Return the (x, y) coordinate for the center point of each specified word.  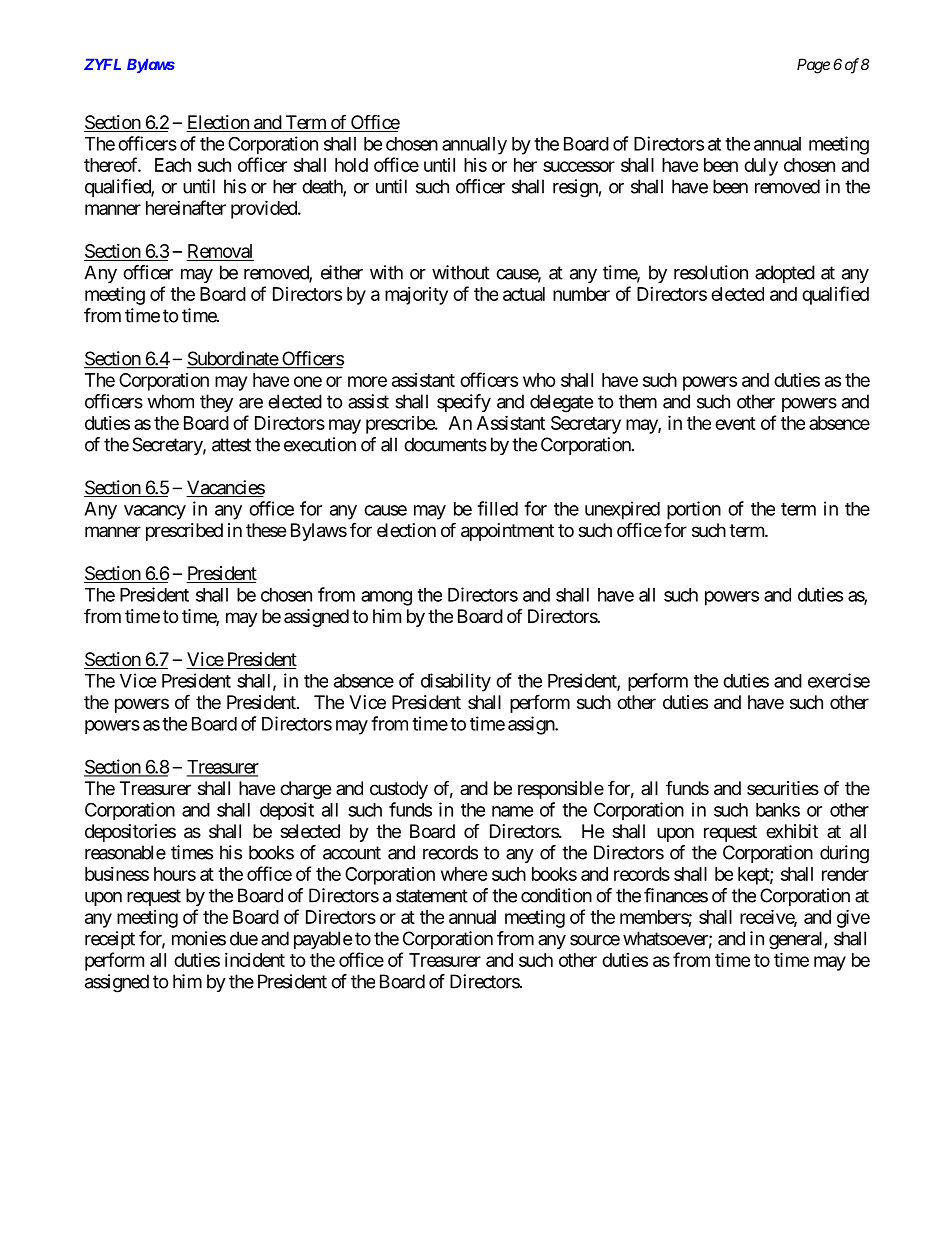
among (386, 598)
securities (783, 788)
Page (813, 66)
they (216, 403)
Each (173, 165)
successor (579, 166)
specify (464, 403)
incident (255, 960)
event (735, 423)
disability (456, 682)
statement (432, 896)
